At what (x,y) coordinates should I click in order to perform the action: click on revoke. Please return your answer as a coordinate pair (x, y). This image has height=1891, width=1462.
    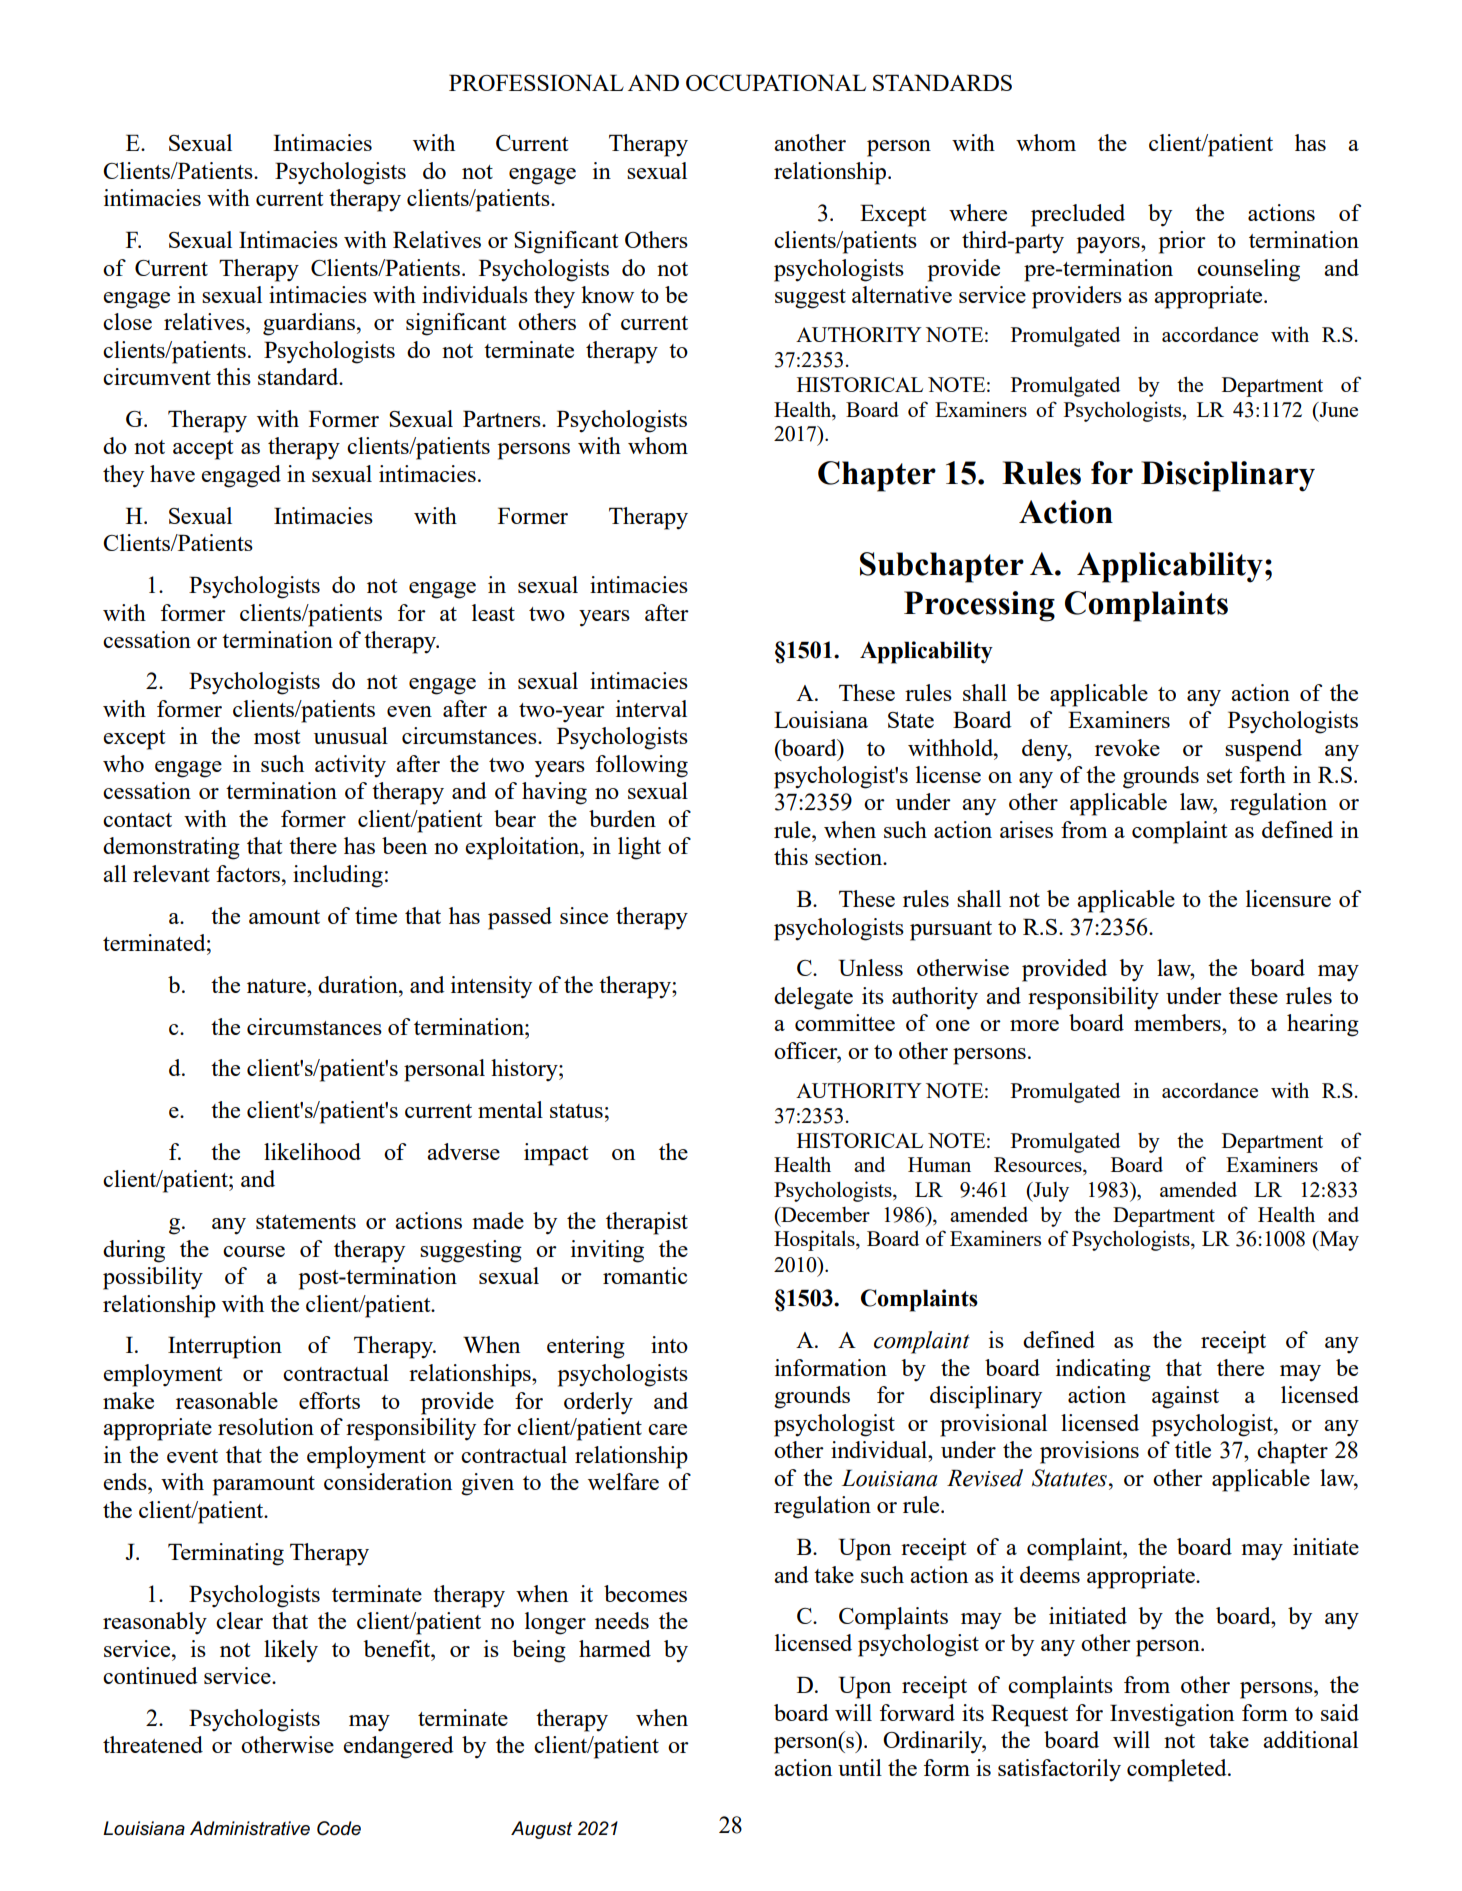
    Looking at the image, I should click on (1127, 747).
